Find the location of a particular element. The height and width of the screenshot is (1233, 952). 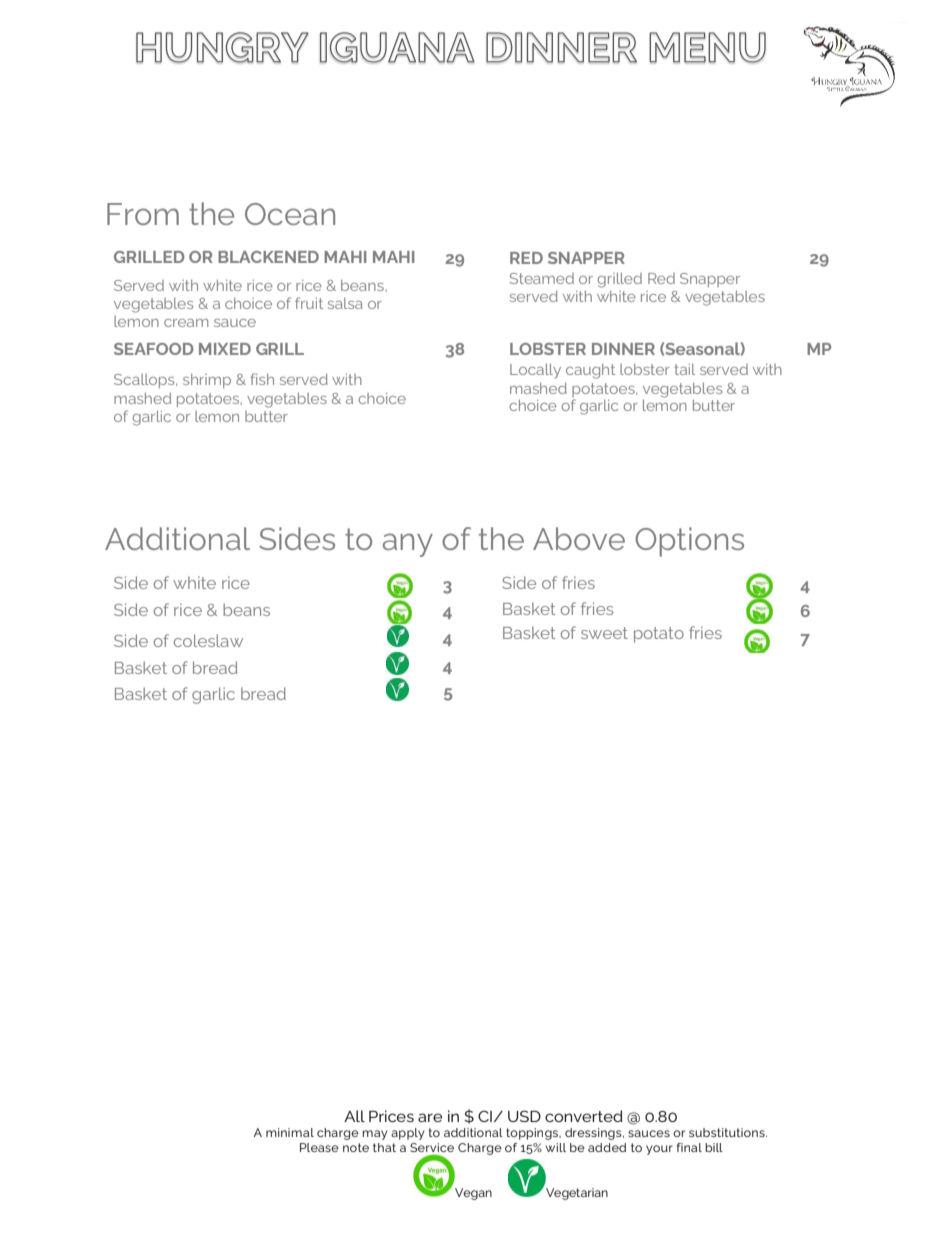

sweet is located at coordinates (604, 633).
